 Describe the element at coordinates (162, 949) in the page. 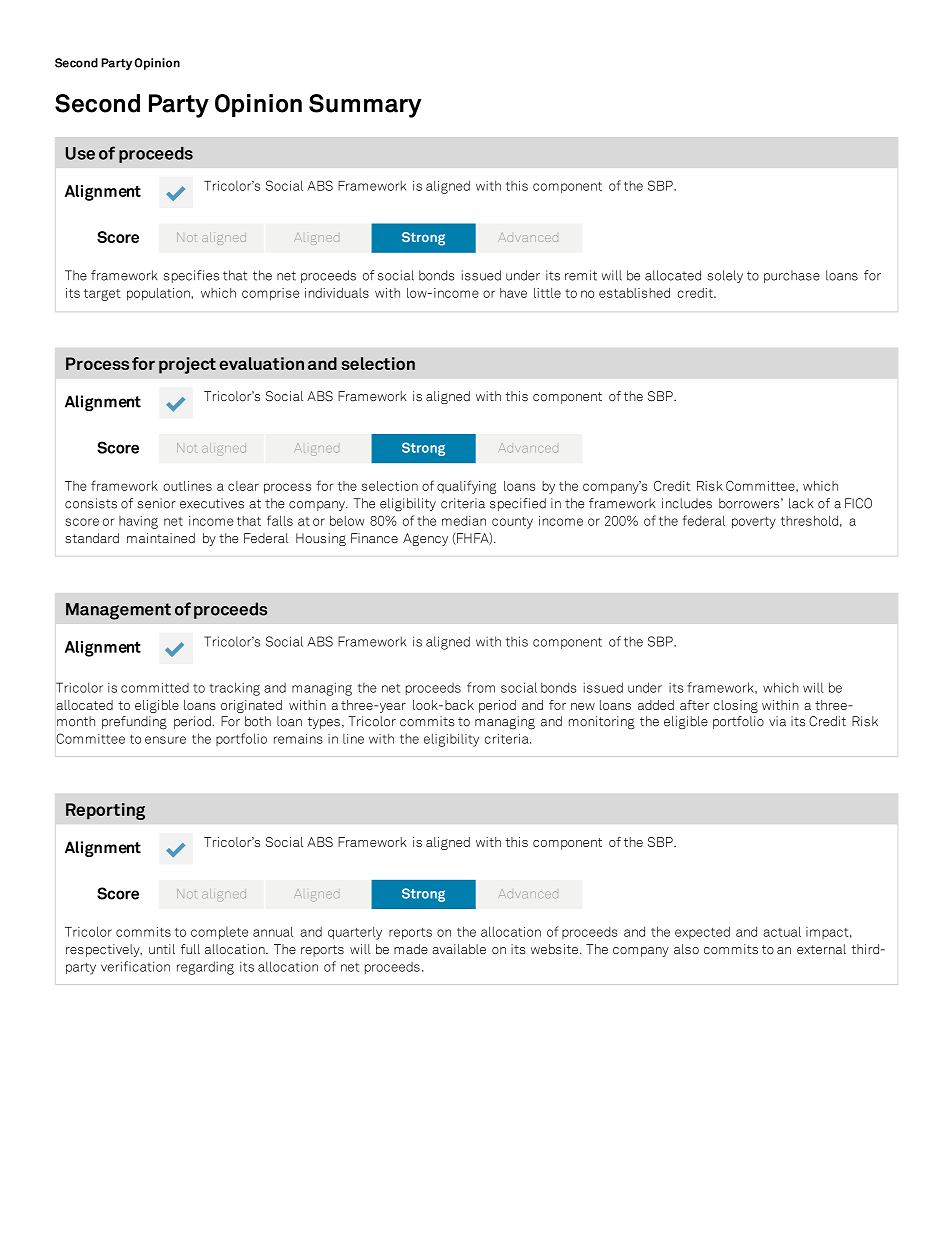

I see `until` at that location.
